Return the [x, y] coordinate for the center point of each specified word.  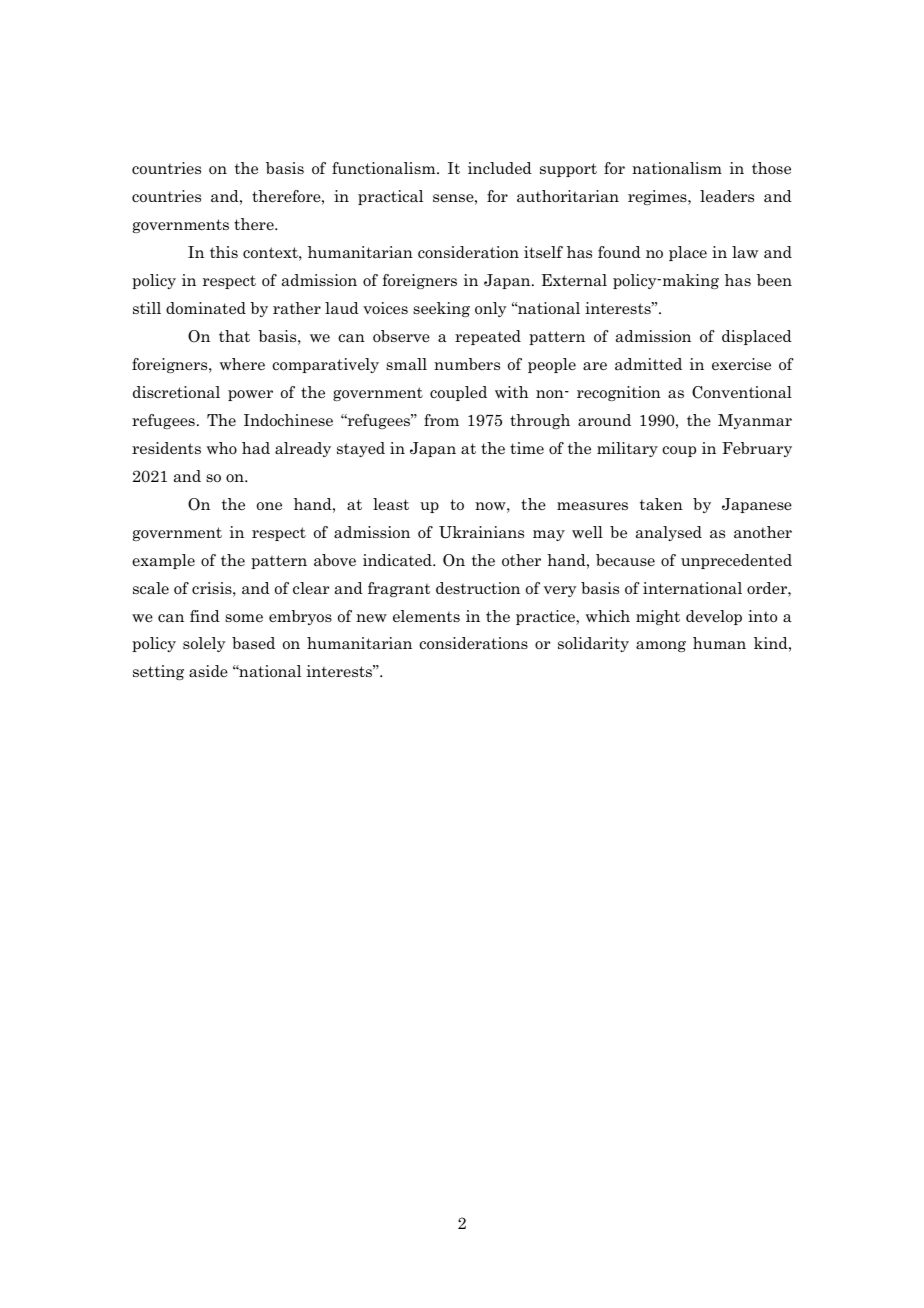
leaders [727, 196]
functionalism [385, 168]
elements [426, 616]
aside [208, 671]
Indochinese [288, 420]
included [500, 168]
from [441, 420]
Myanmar [755, 421]
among [661, 646]
